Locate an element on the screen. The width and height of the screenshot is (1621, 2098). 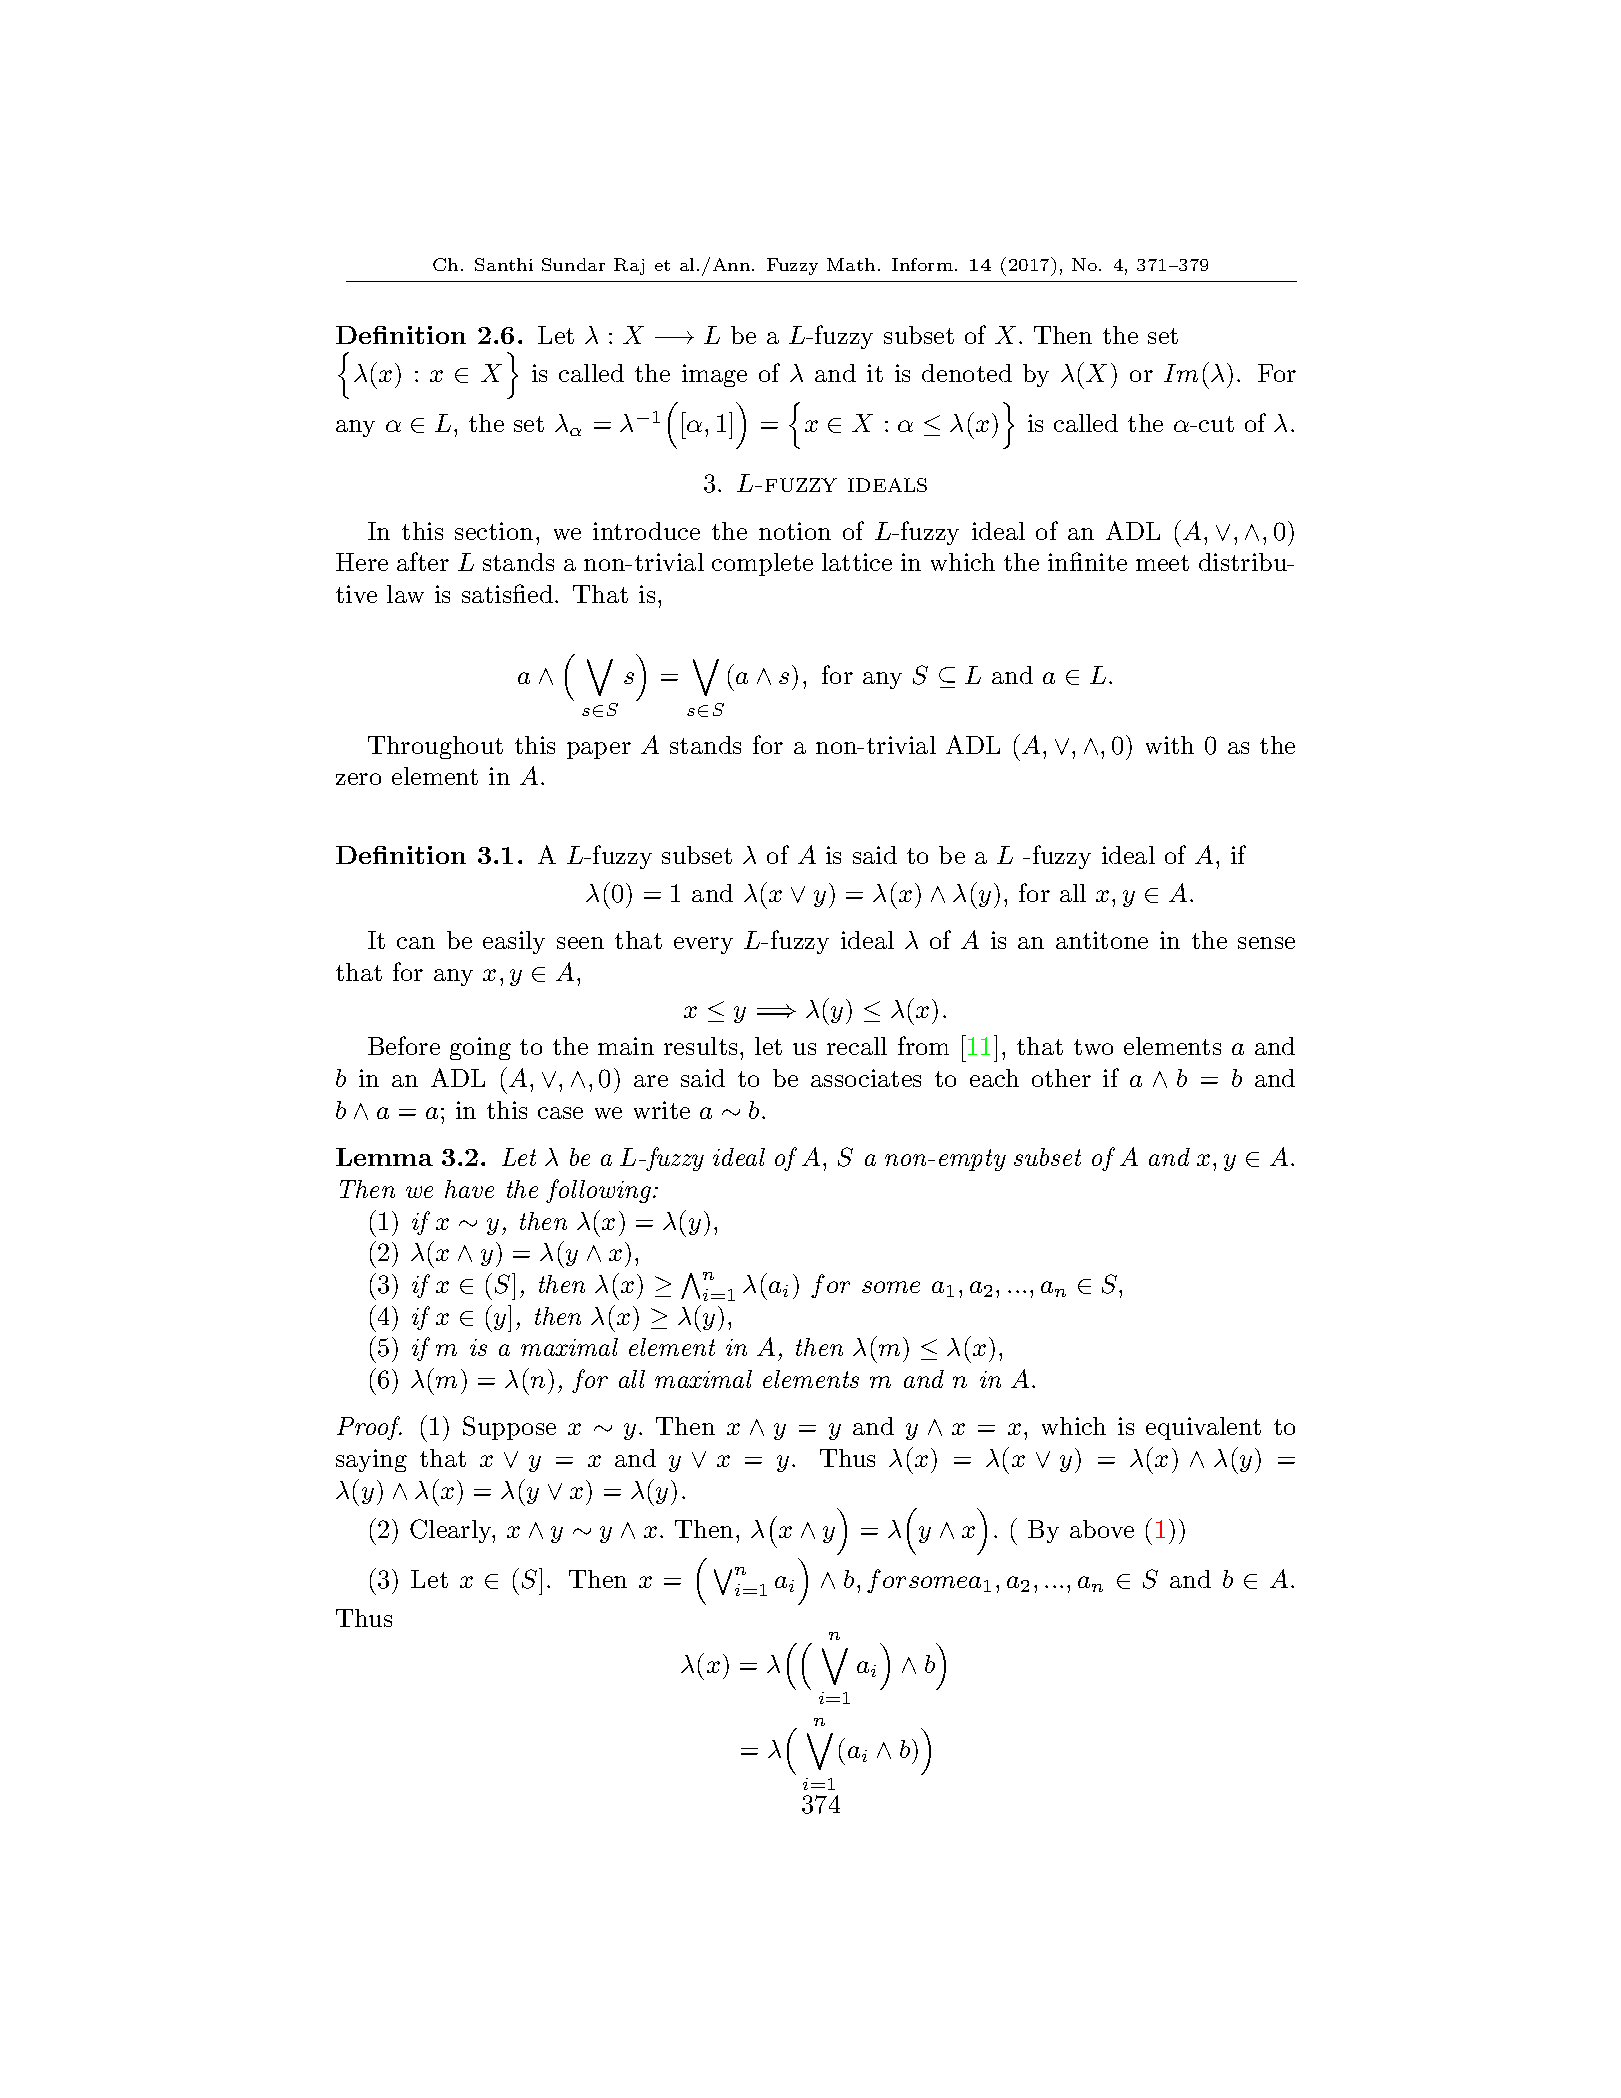
easily is located at coordinates (514, 942).
